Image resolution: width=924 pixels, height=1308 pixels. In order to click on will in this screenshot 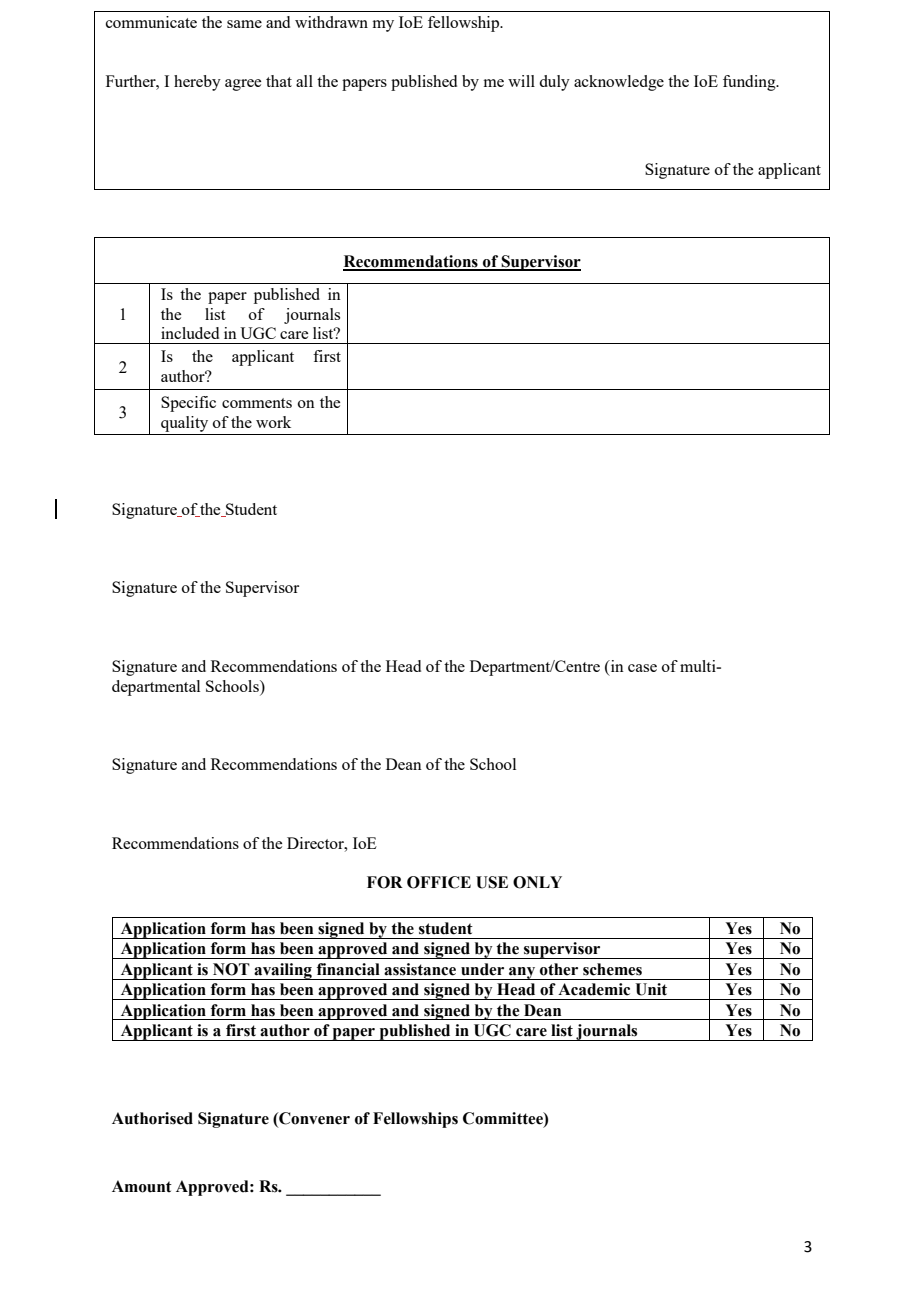, I will do `click(521, 81)`.
